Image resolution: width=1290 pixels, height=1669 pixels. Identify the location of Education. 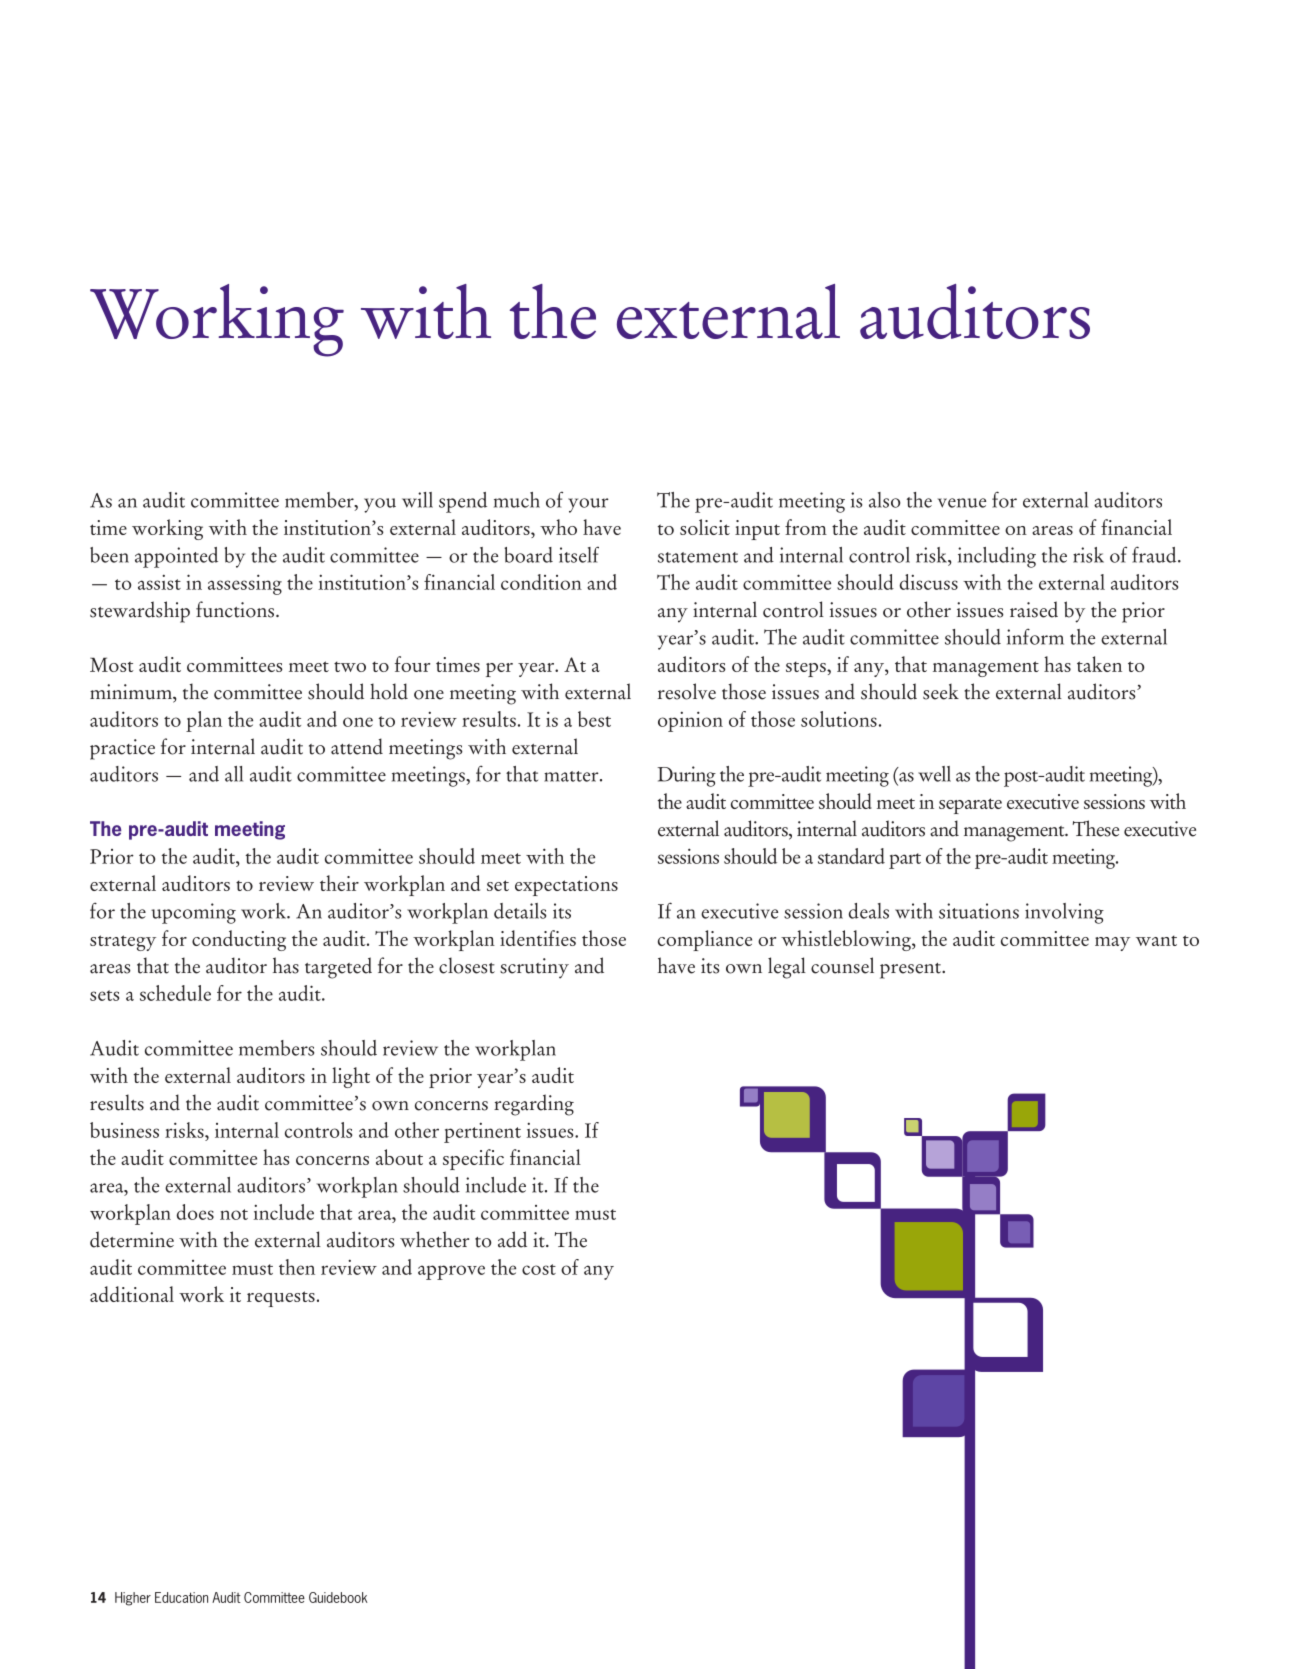
(181, 1597).
